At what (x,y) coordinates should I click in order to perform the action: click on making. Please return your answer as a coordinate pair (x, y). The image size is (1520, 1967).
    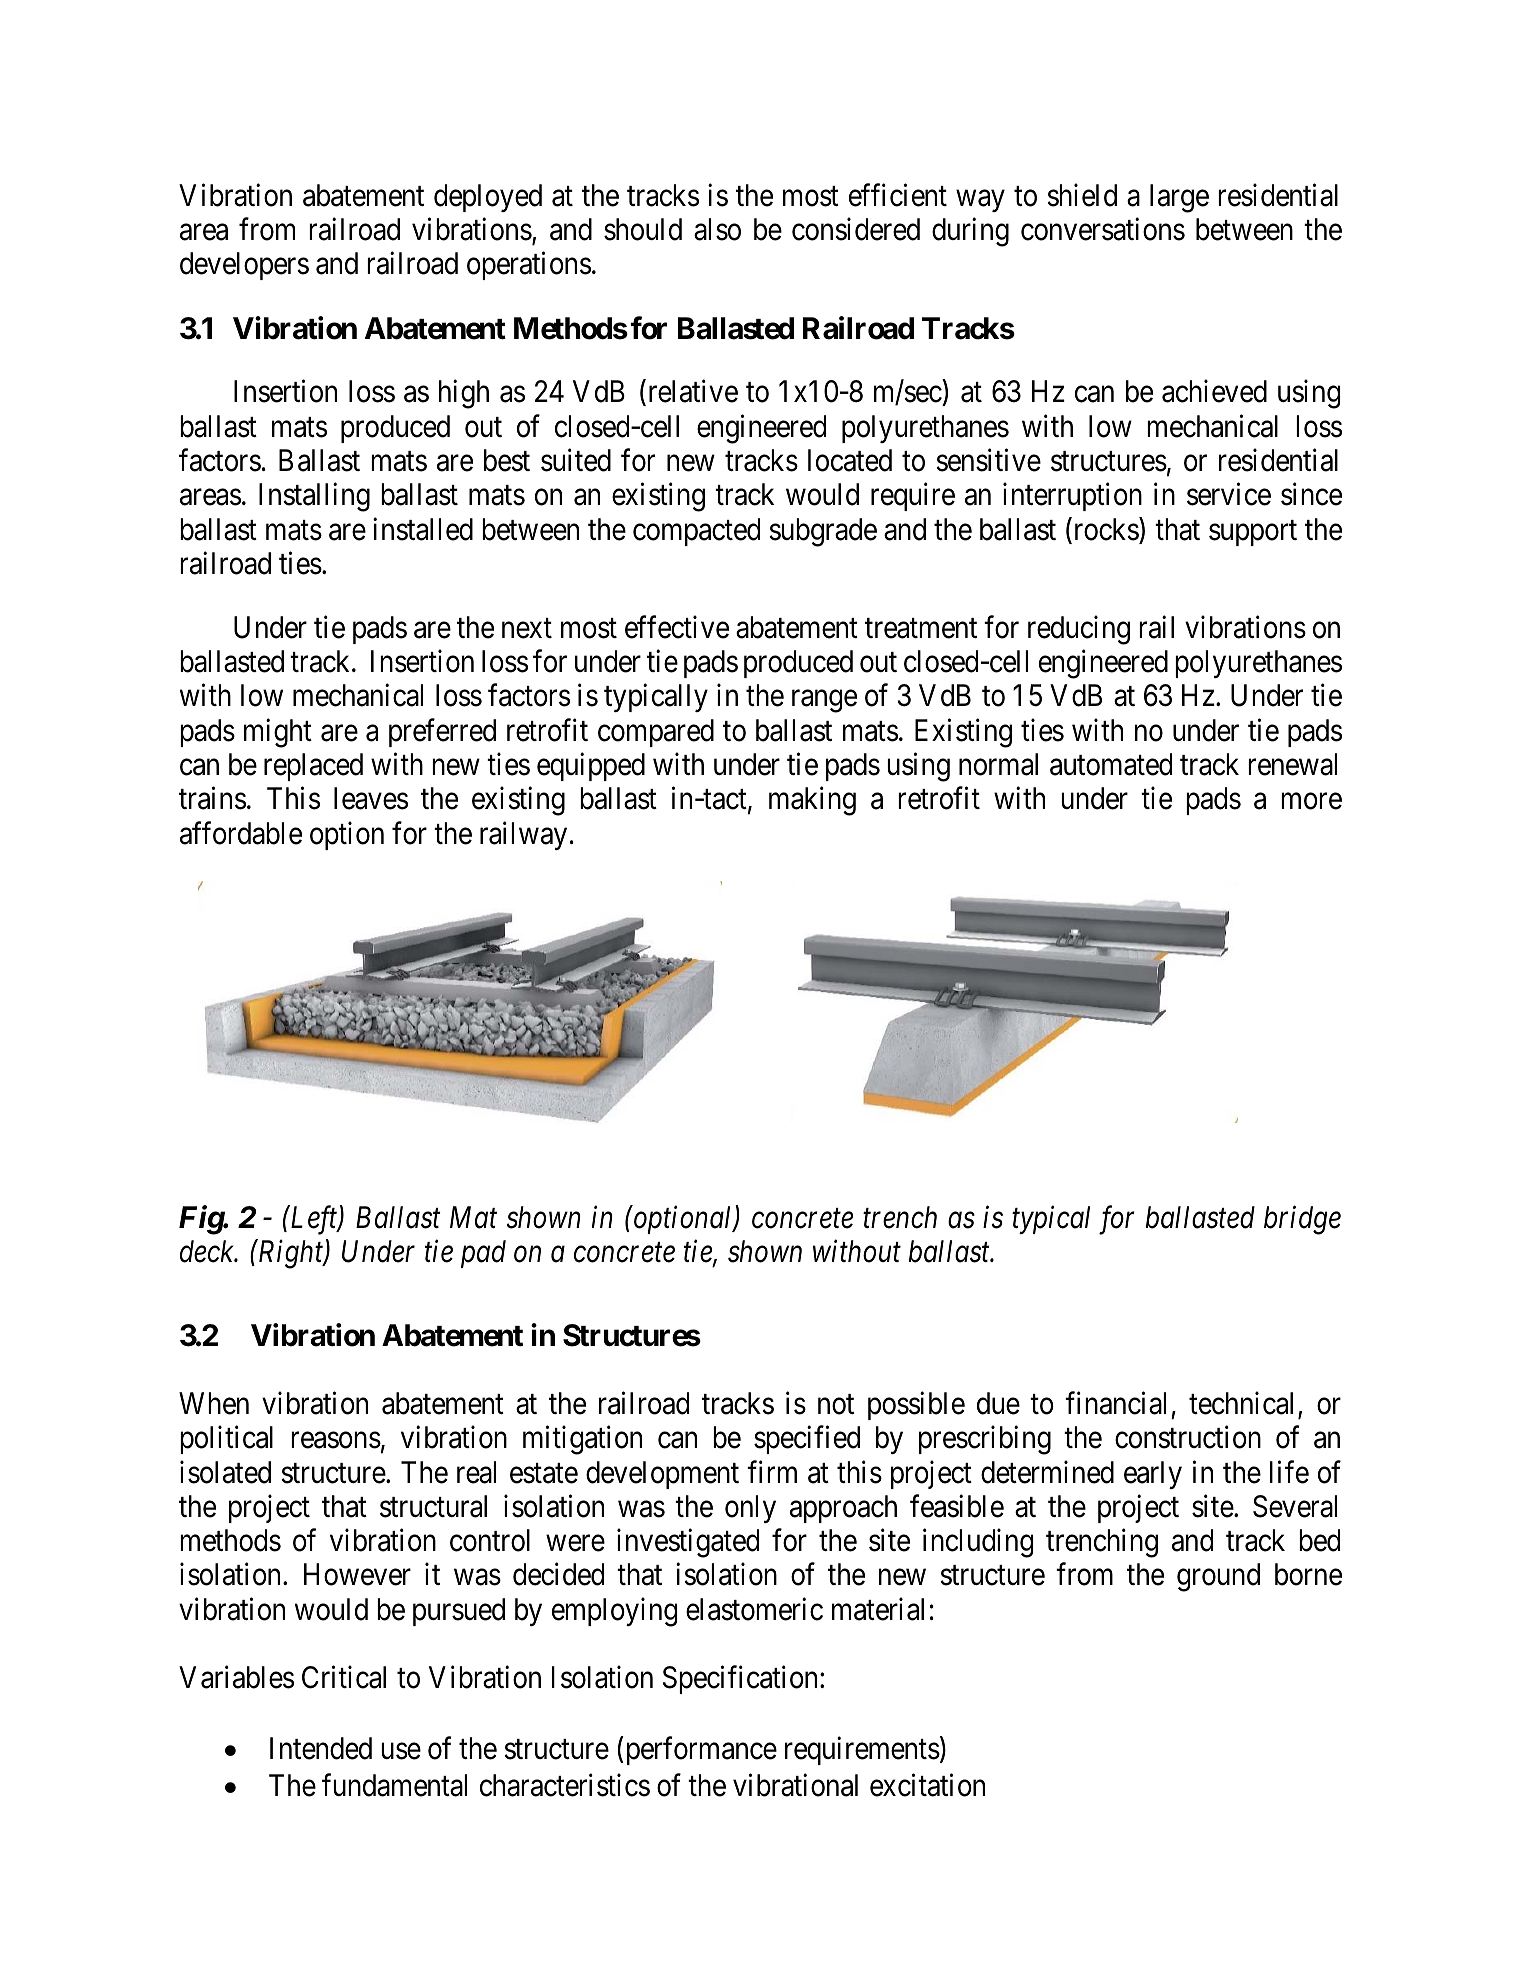
    Looking at the image, I should click on (812, 801).
